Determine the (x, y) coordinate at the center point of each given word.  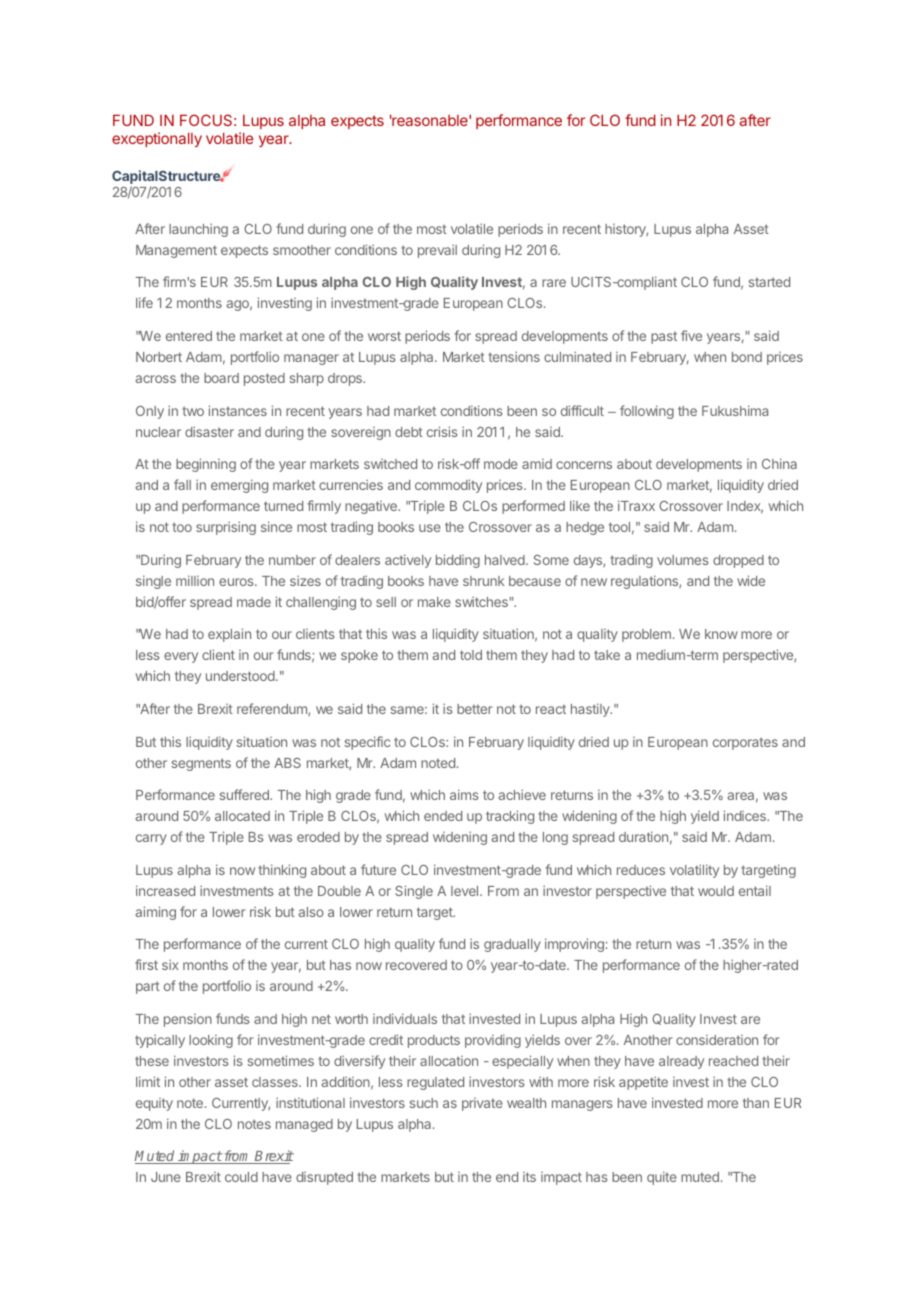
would (716, 891)
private (482, 1104)
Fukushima (735, 410)
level (466, 891)
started (769, 282)
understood (241, 676)
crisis (442, 431)
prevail (437, 251)
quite (662, 1178)
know (721, 634)
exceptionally (157, 139)
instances (238, 410)
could (241, 1177)
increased (165, 890)
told (471, 655)
